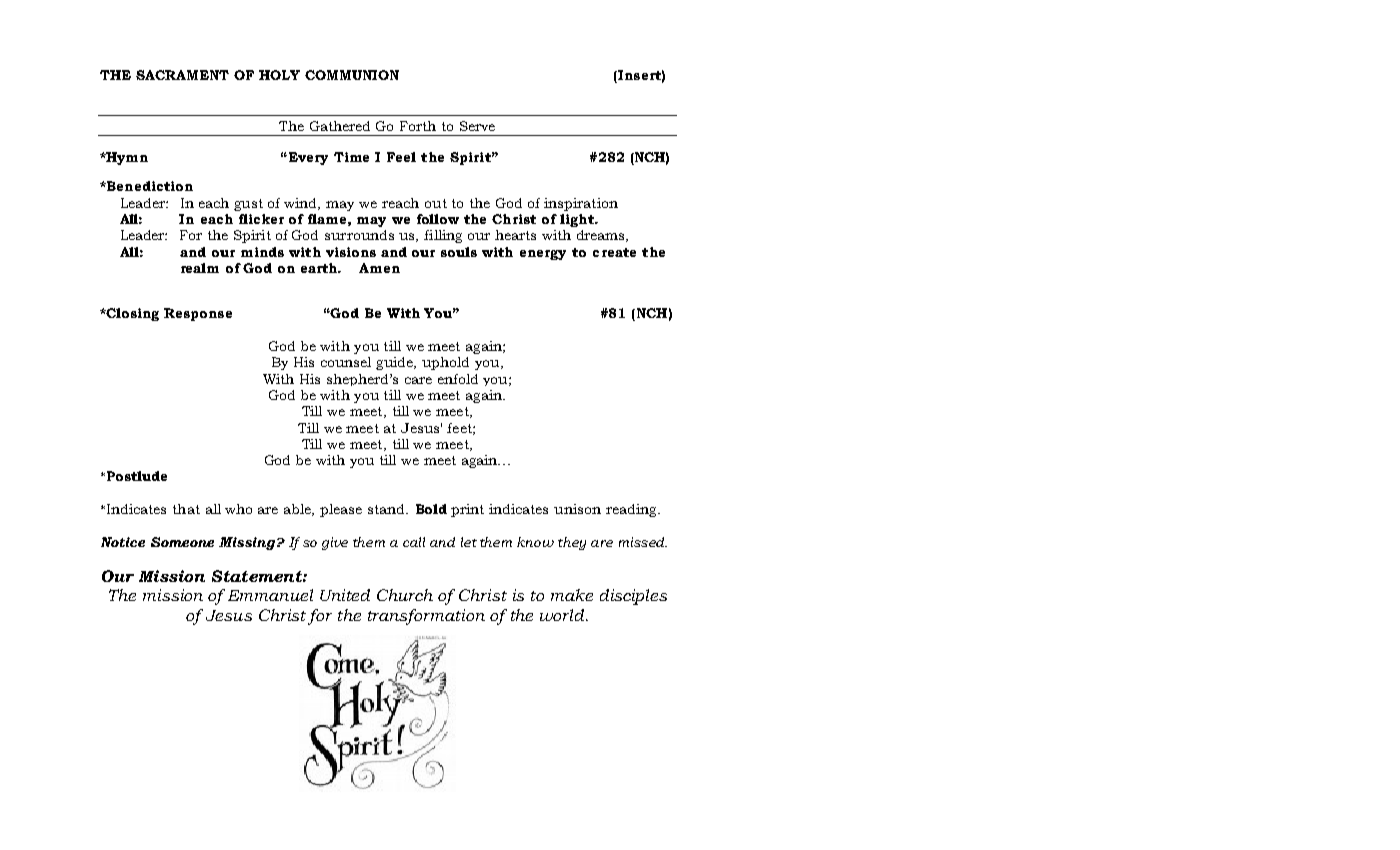 This screenshot has height=850, width=1400. I want to click on Emmanuel, so click(270, 595).
